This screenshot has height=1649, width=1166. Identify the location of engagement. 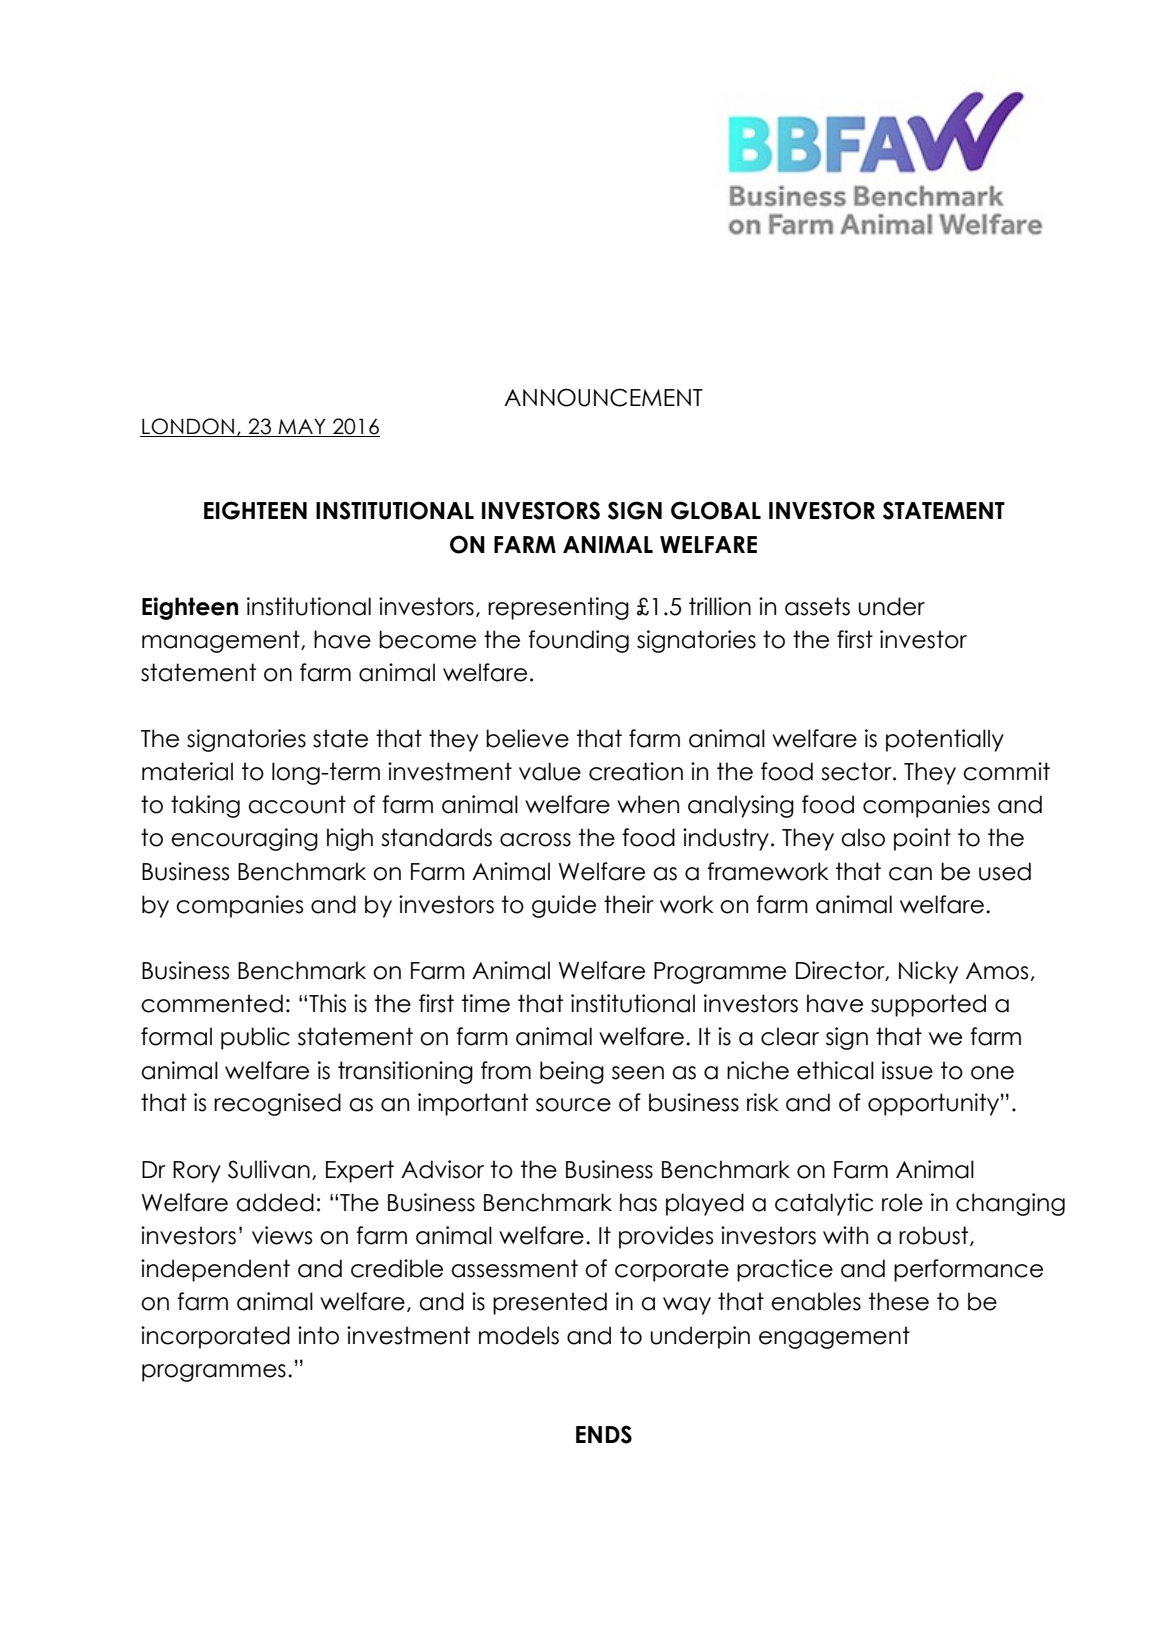
(834, 1337).
